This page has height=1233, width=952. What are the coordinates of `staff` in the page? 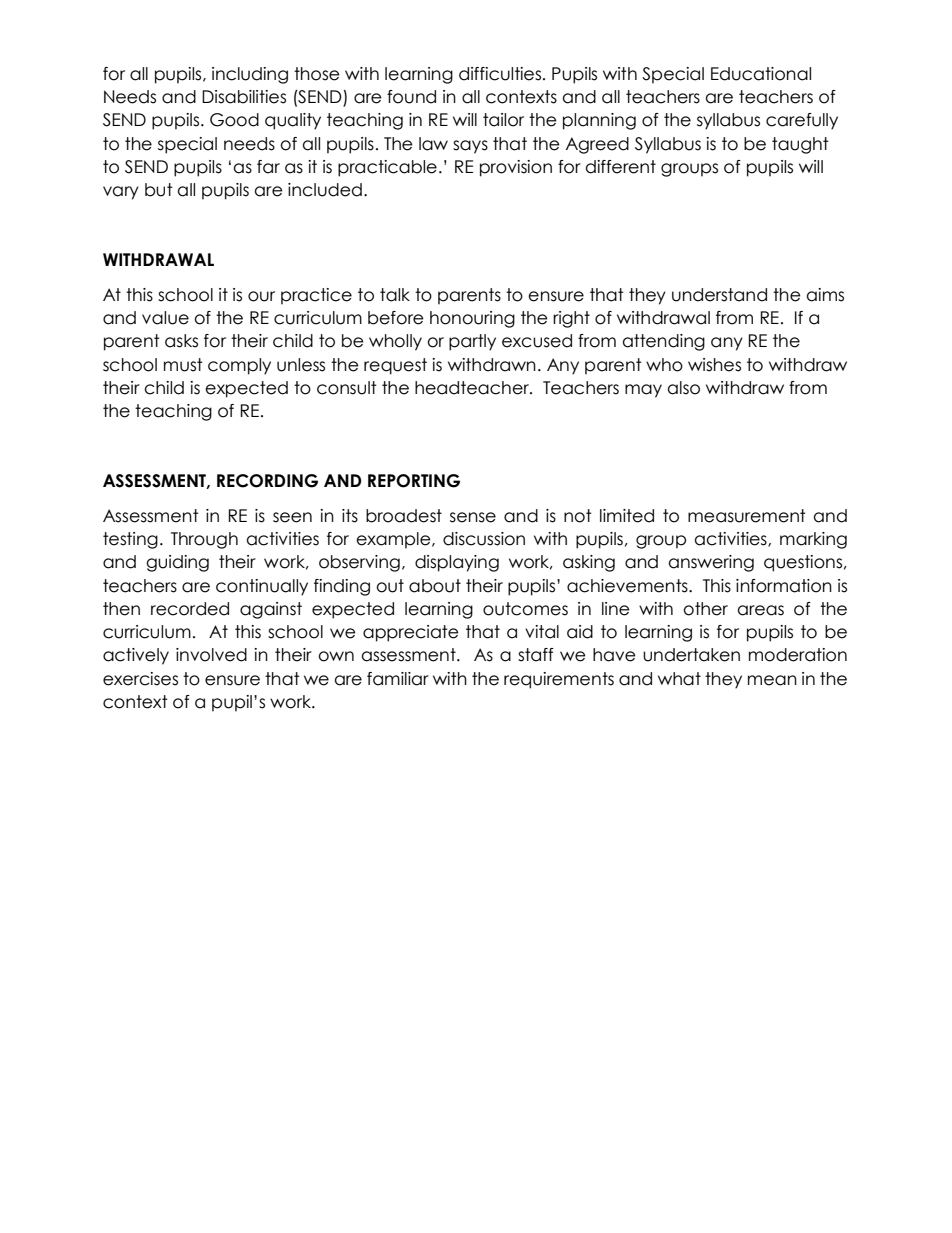 It's located at (536, 655).
